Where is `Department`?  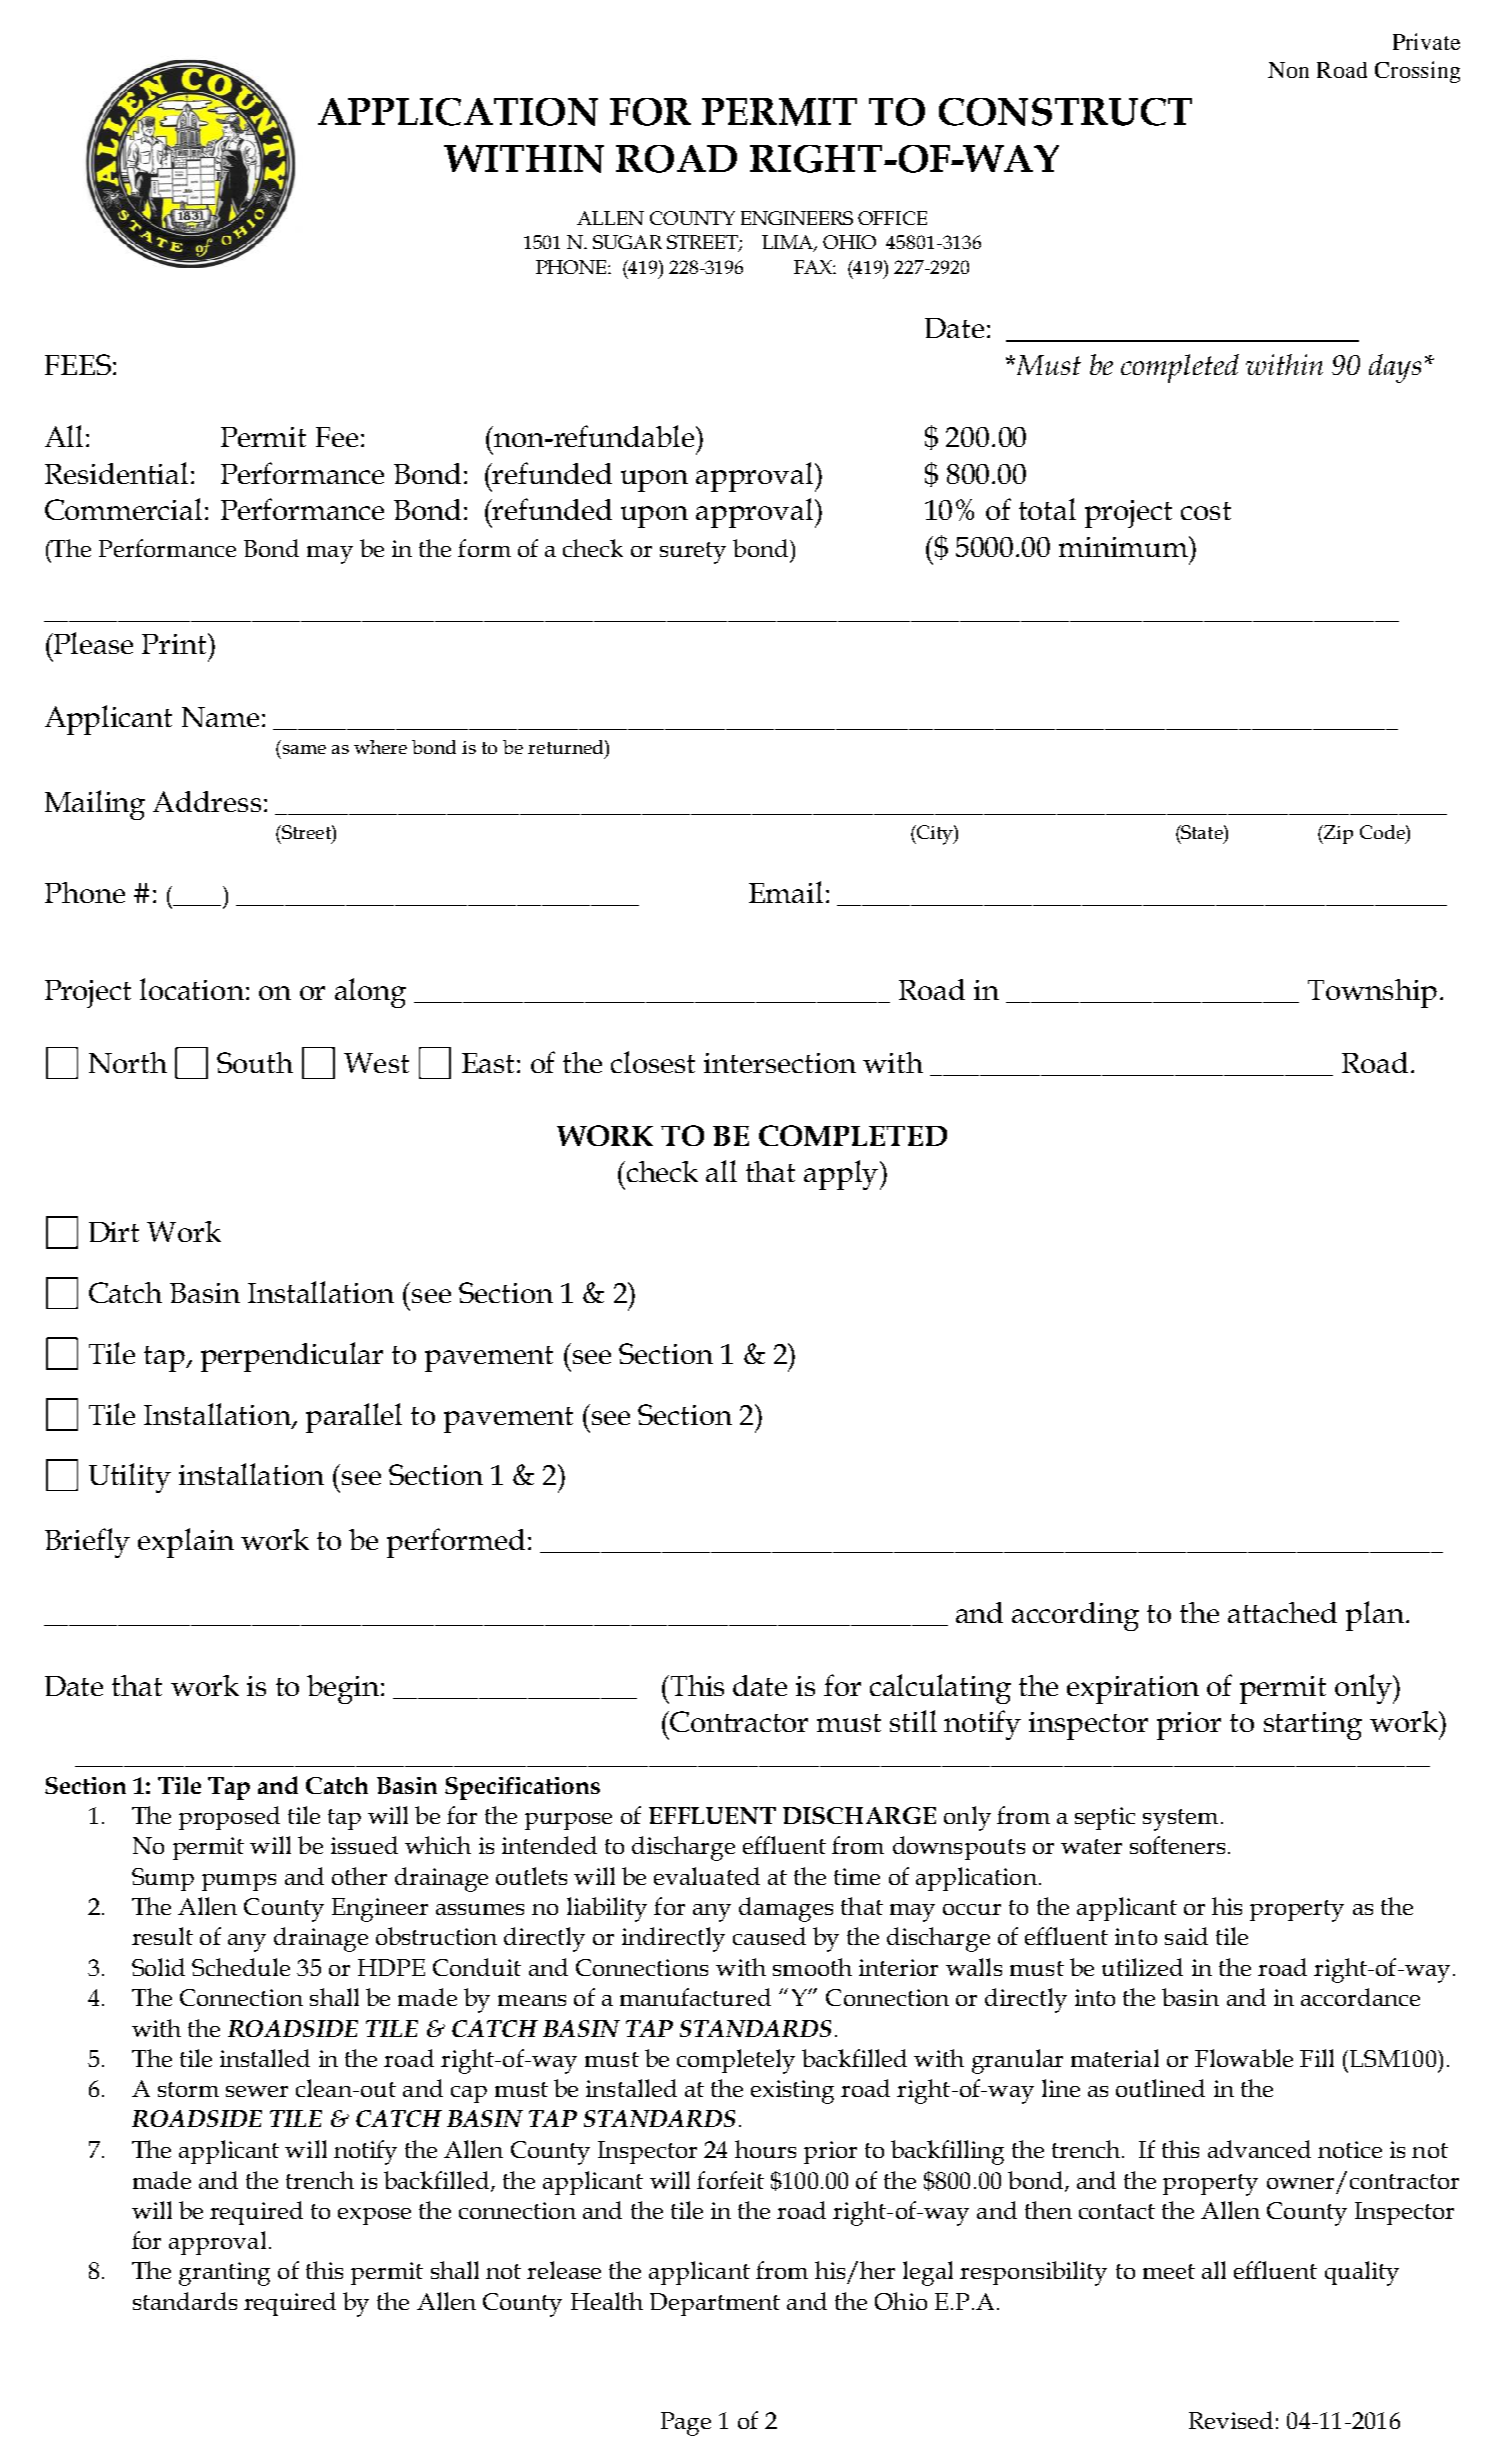 Department is located at coordinates (715, 2304).
